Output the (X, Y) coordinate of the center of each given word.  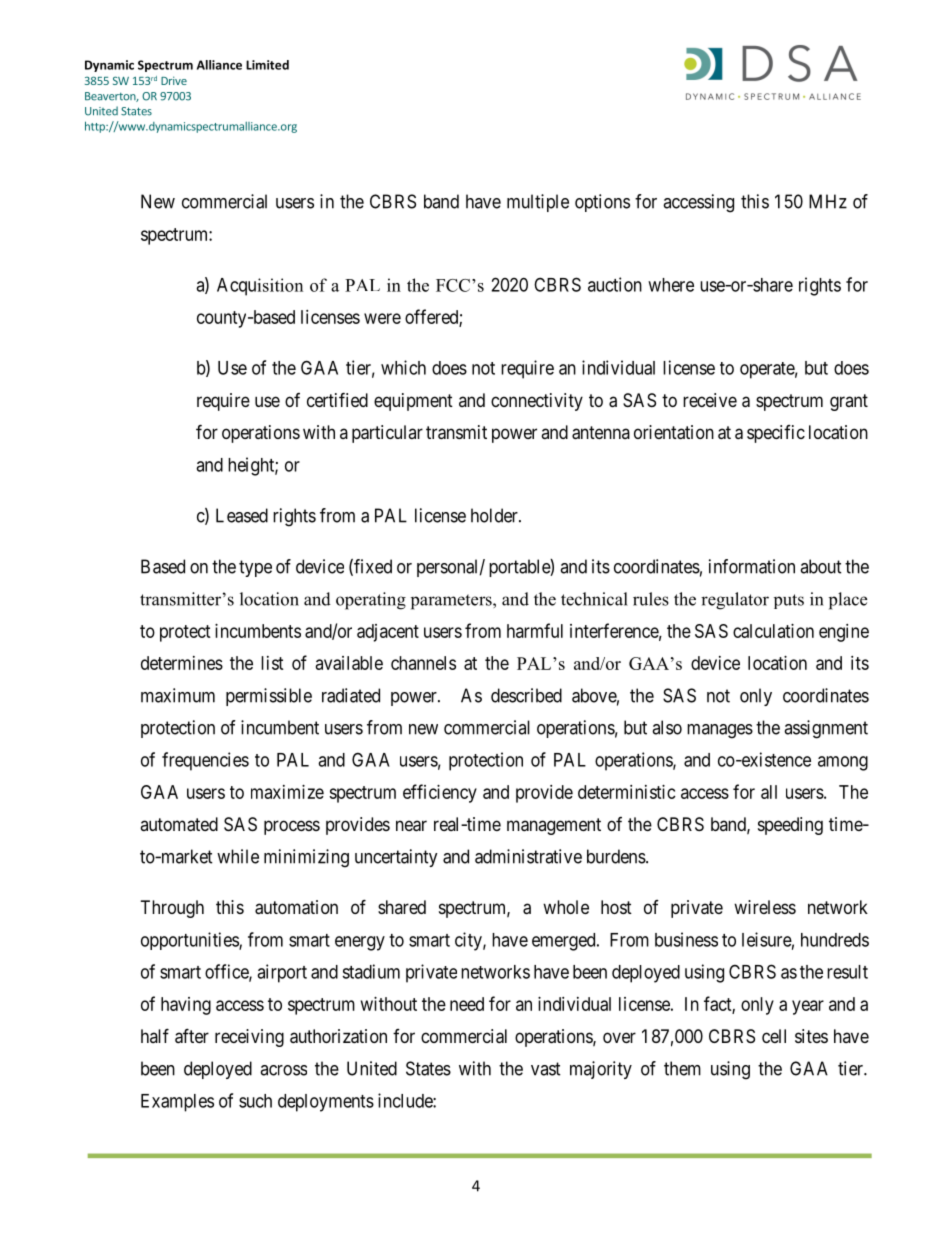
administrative (528, 856)
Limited (267, 65)
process (292, 827)
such (255, 1101)
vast (546, 1069)
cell (774, 1036)
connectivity (537, 402)
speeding (790, 826)
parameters (452, 602)
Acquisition (260, 287)
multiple (538, 203)
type (255, 568)
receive (710, 400)
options (602, 203)
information (752, 566)
